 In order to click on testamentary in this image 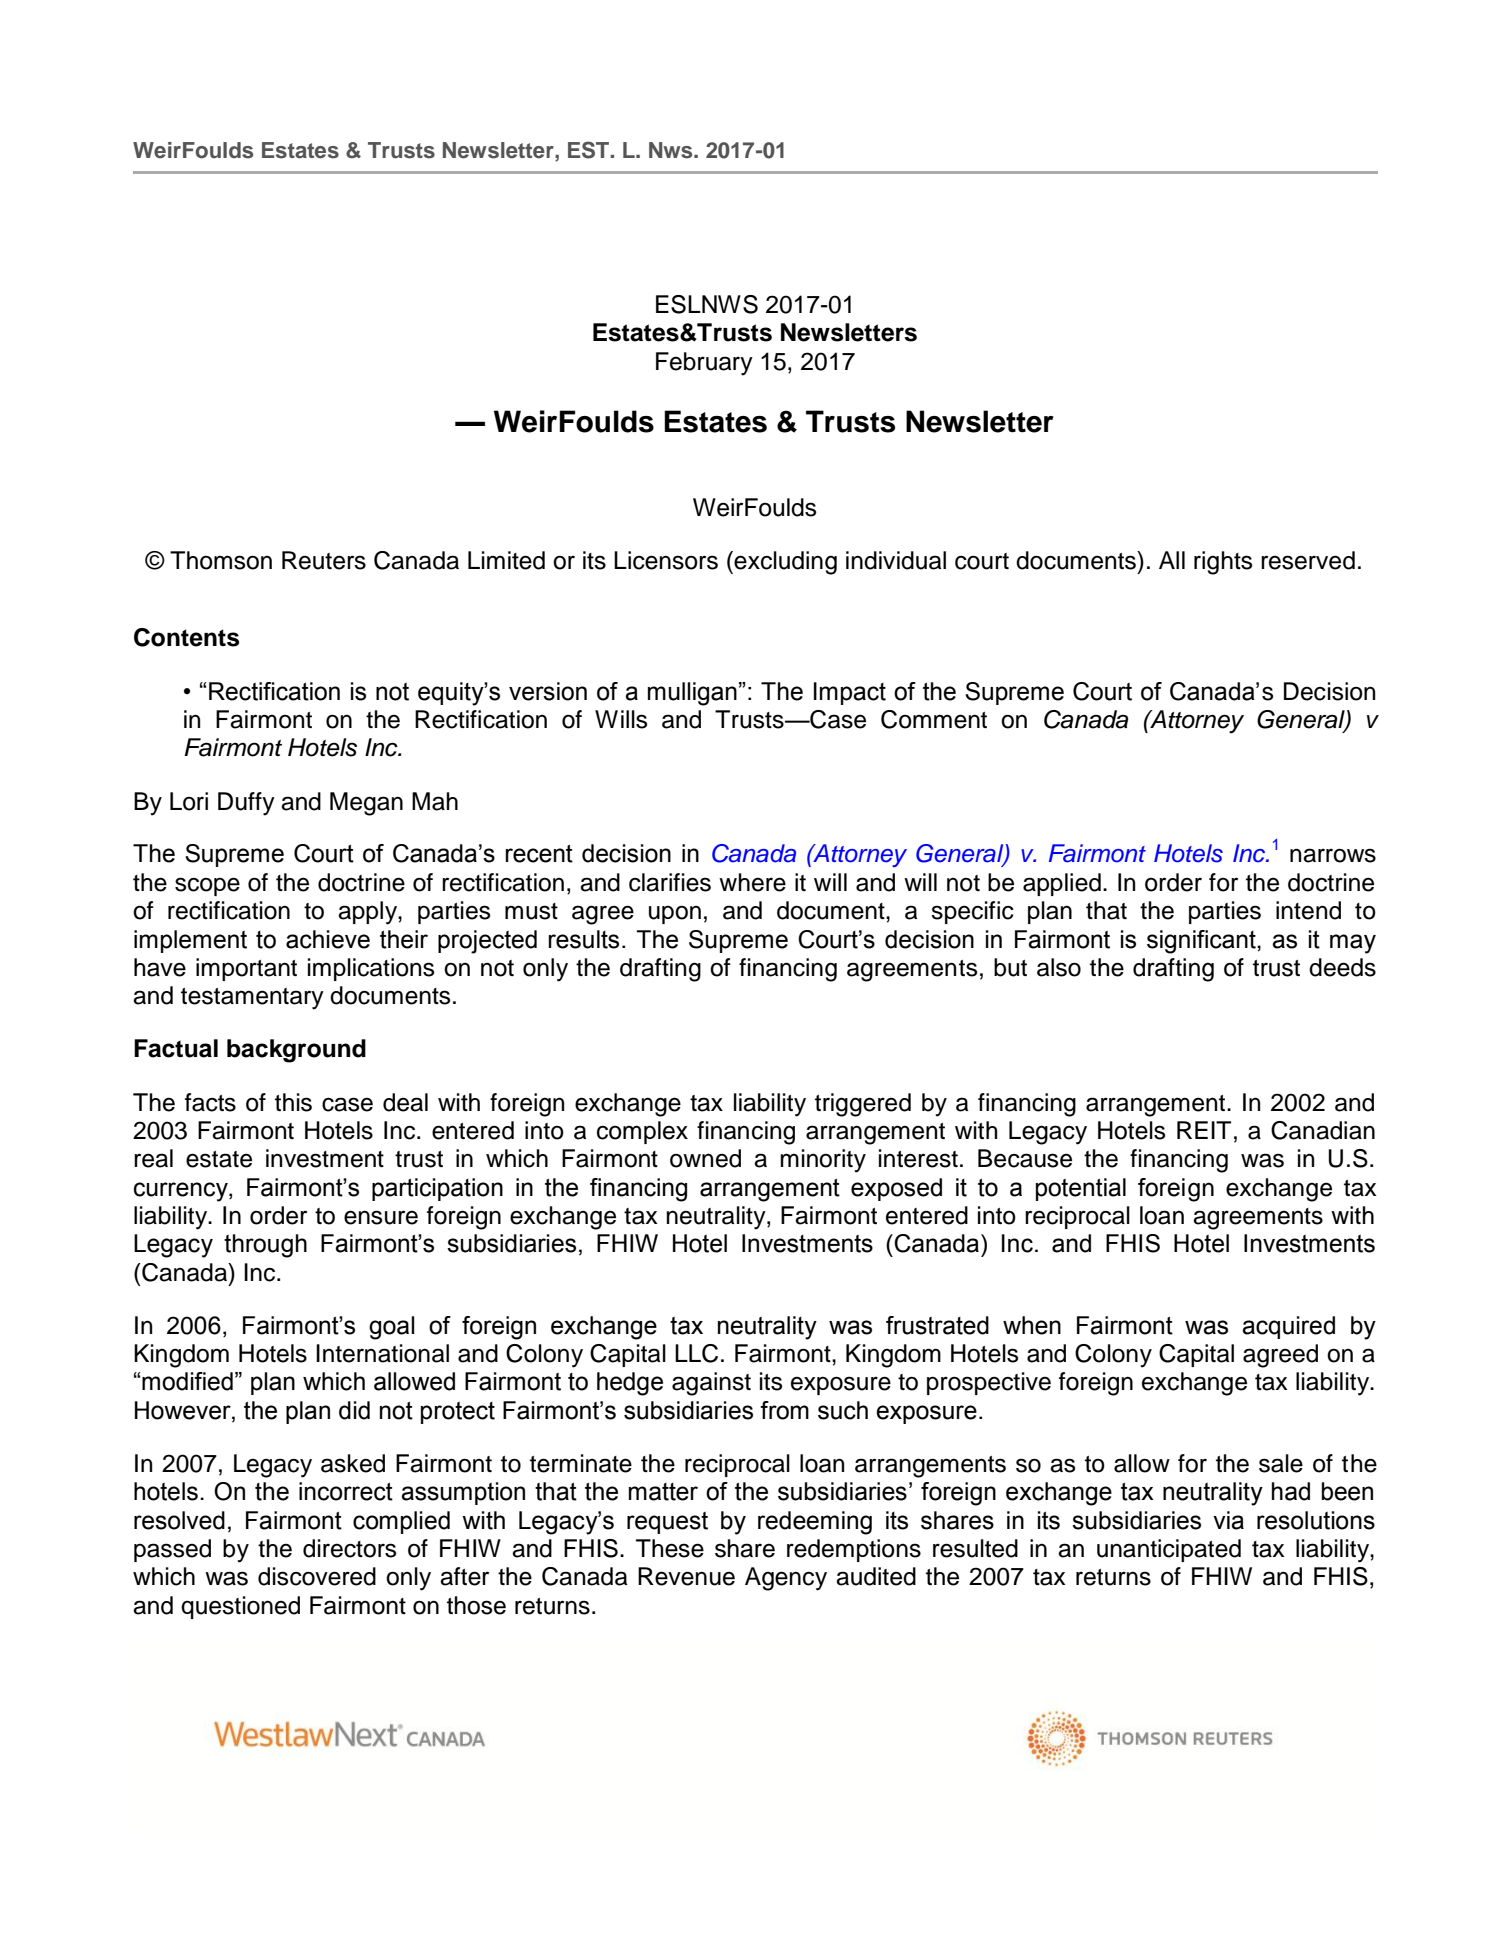, I will do `click(252, 999)`.
